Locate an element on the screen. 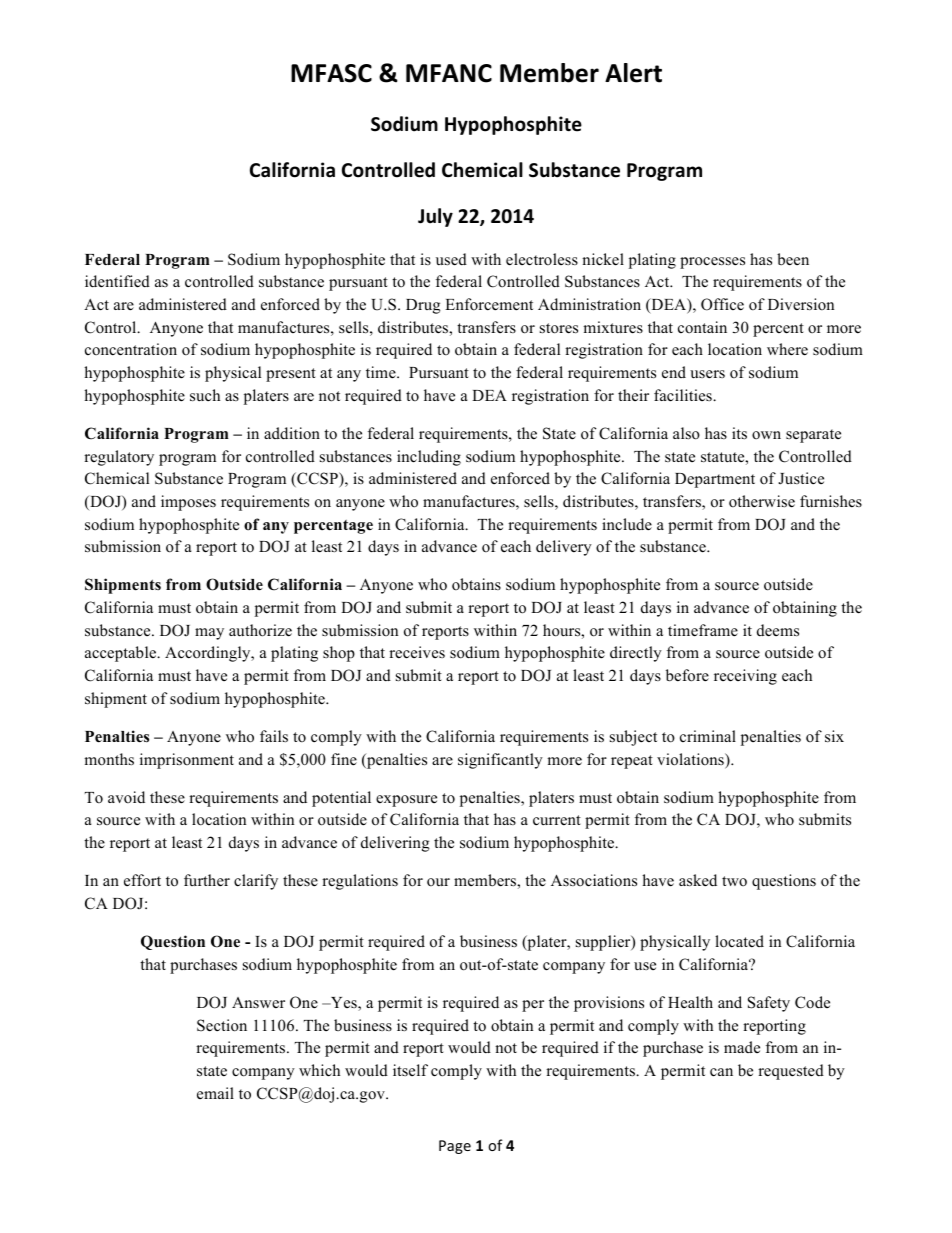 The image size is (952, 1233). two is located at coordinates (734, 881).
